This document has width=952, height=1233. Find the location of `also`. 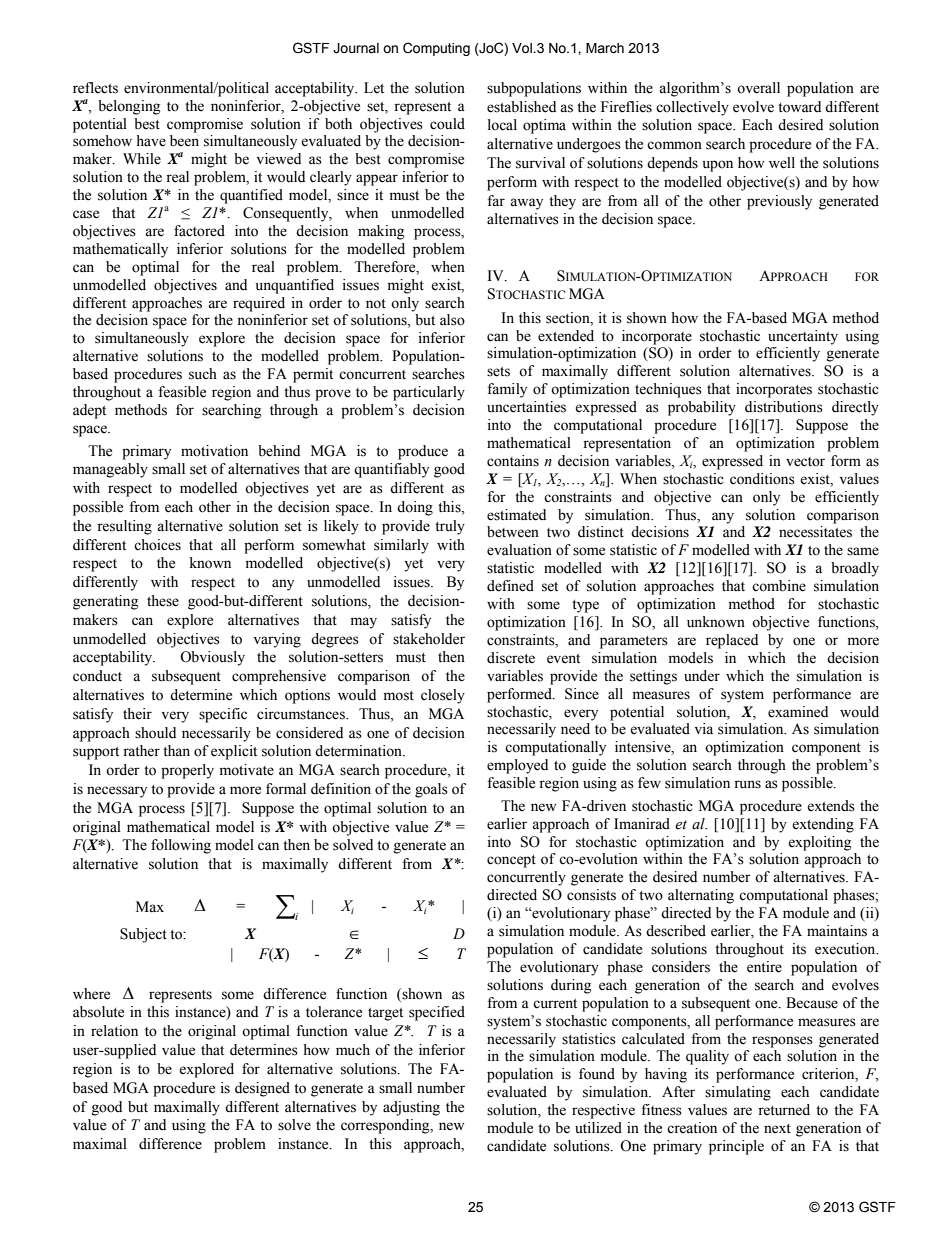

also is located at coordinates (452, 320).
